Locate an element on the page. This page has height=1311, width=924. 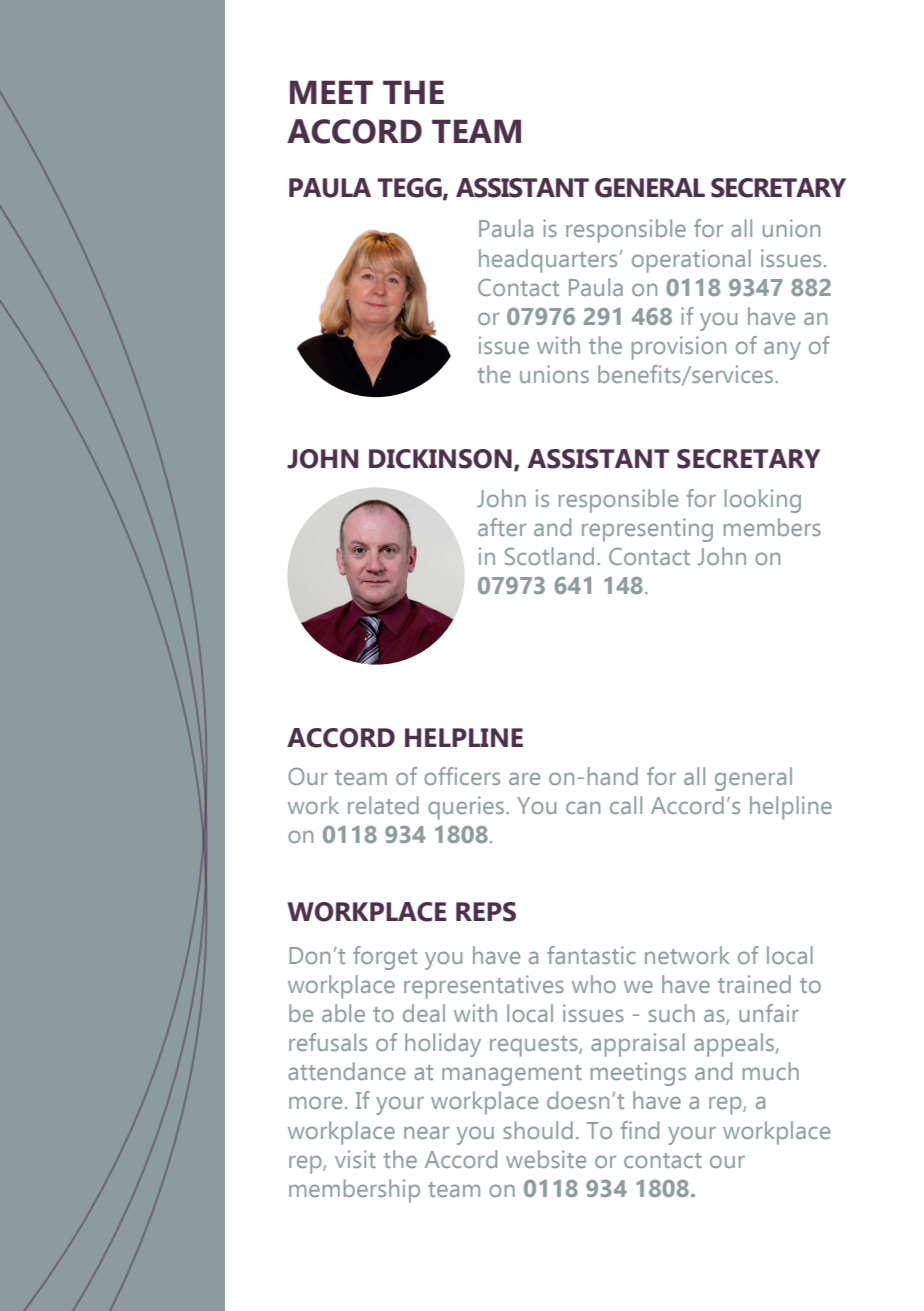
headquarters is located at coordinates (548, 261).
